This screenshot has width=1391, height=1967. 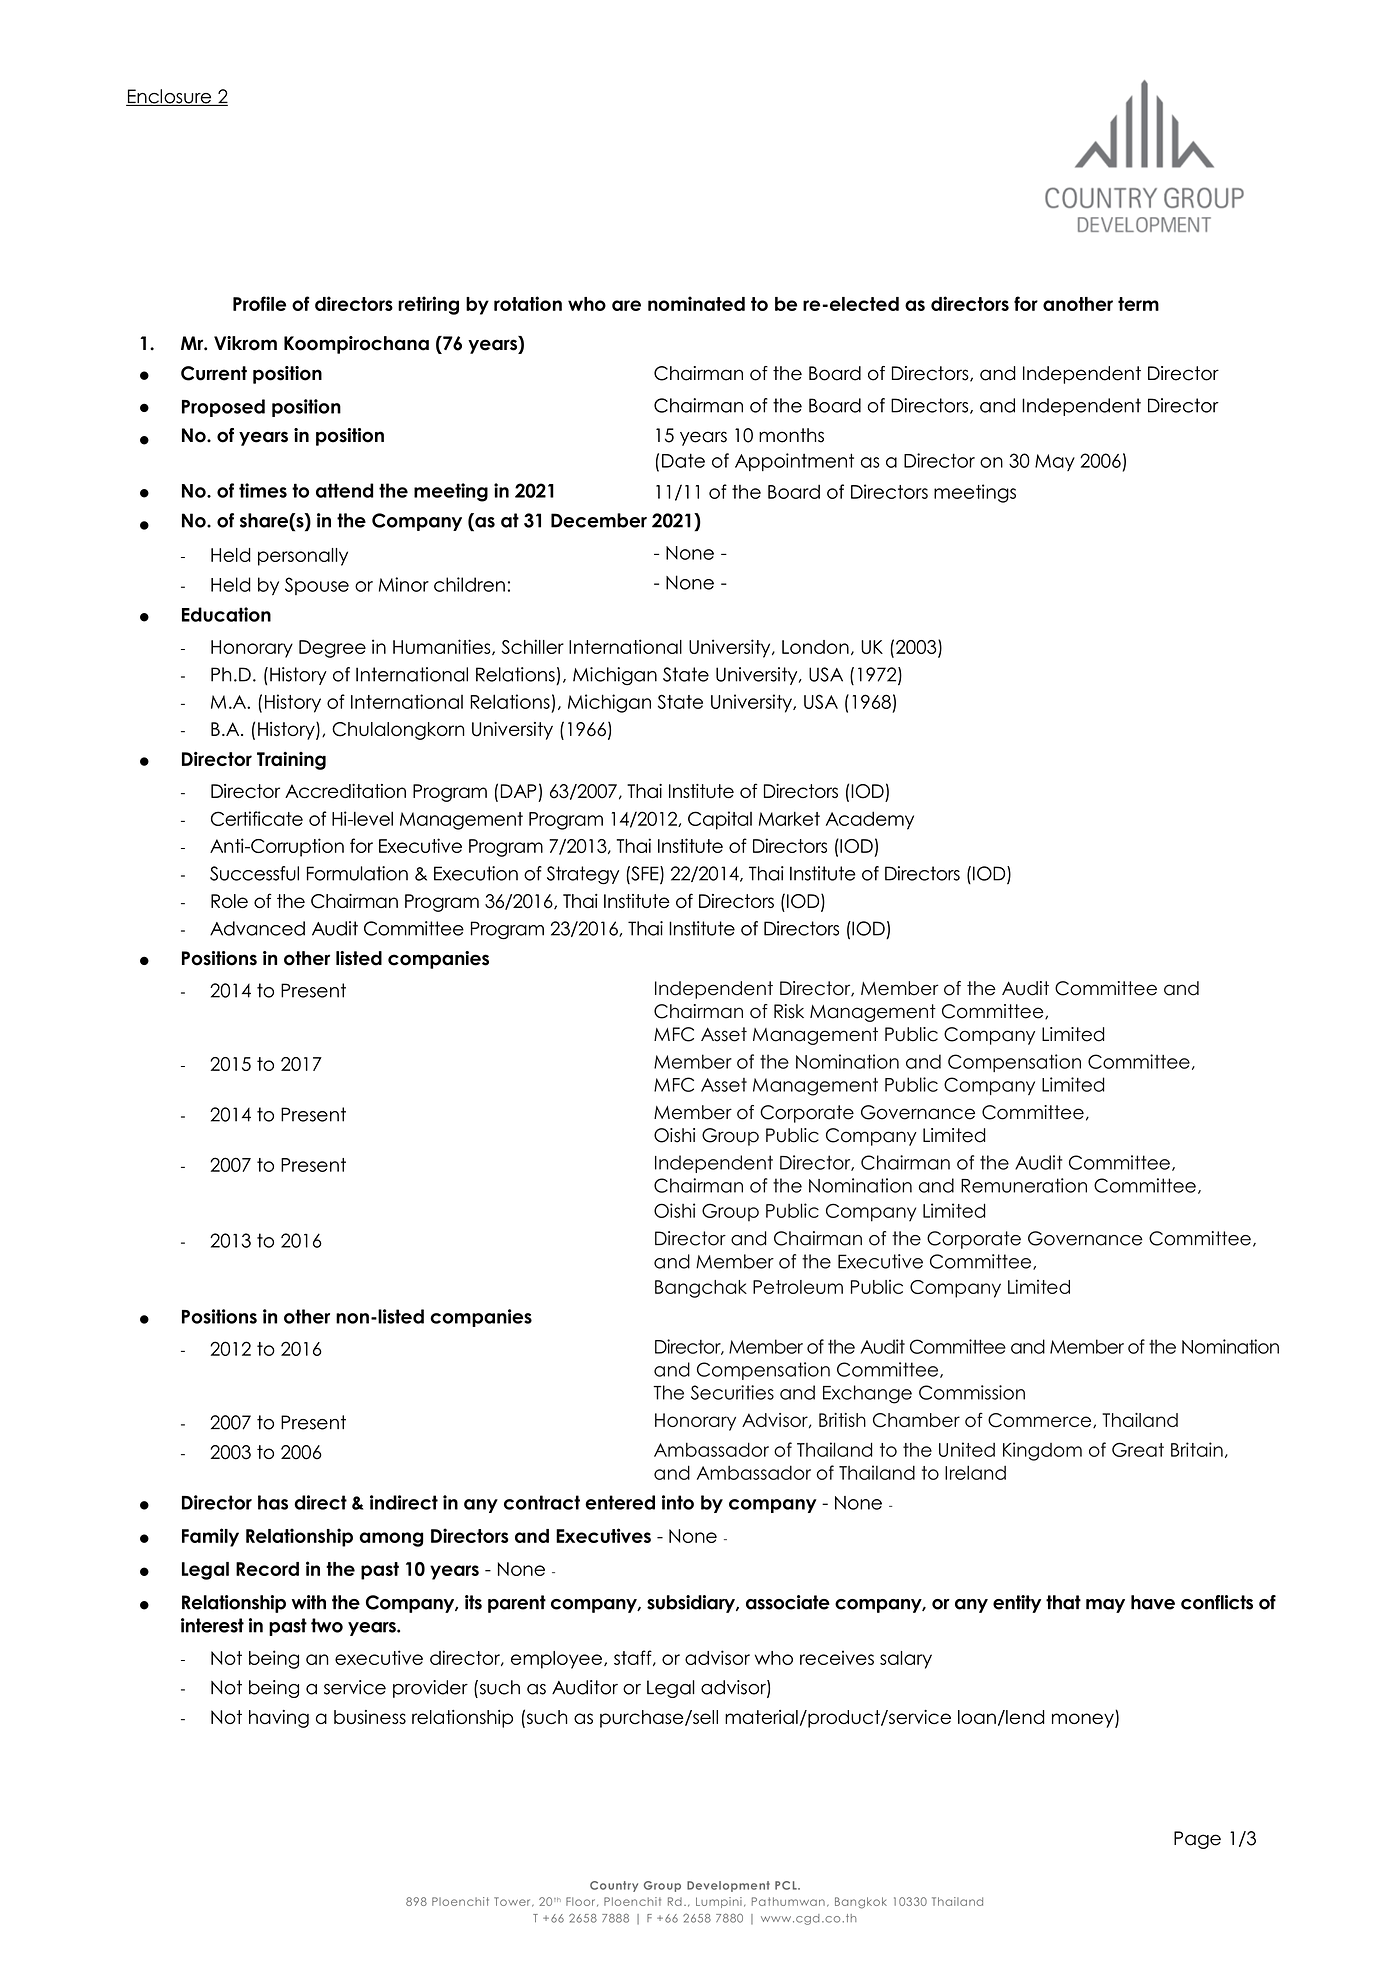 What do you see at coordinates (728, 1886) in the screenshot?
I see `Development` at bounding box center [728, 1886].
